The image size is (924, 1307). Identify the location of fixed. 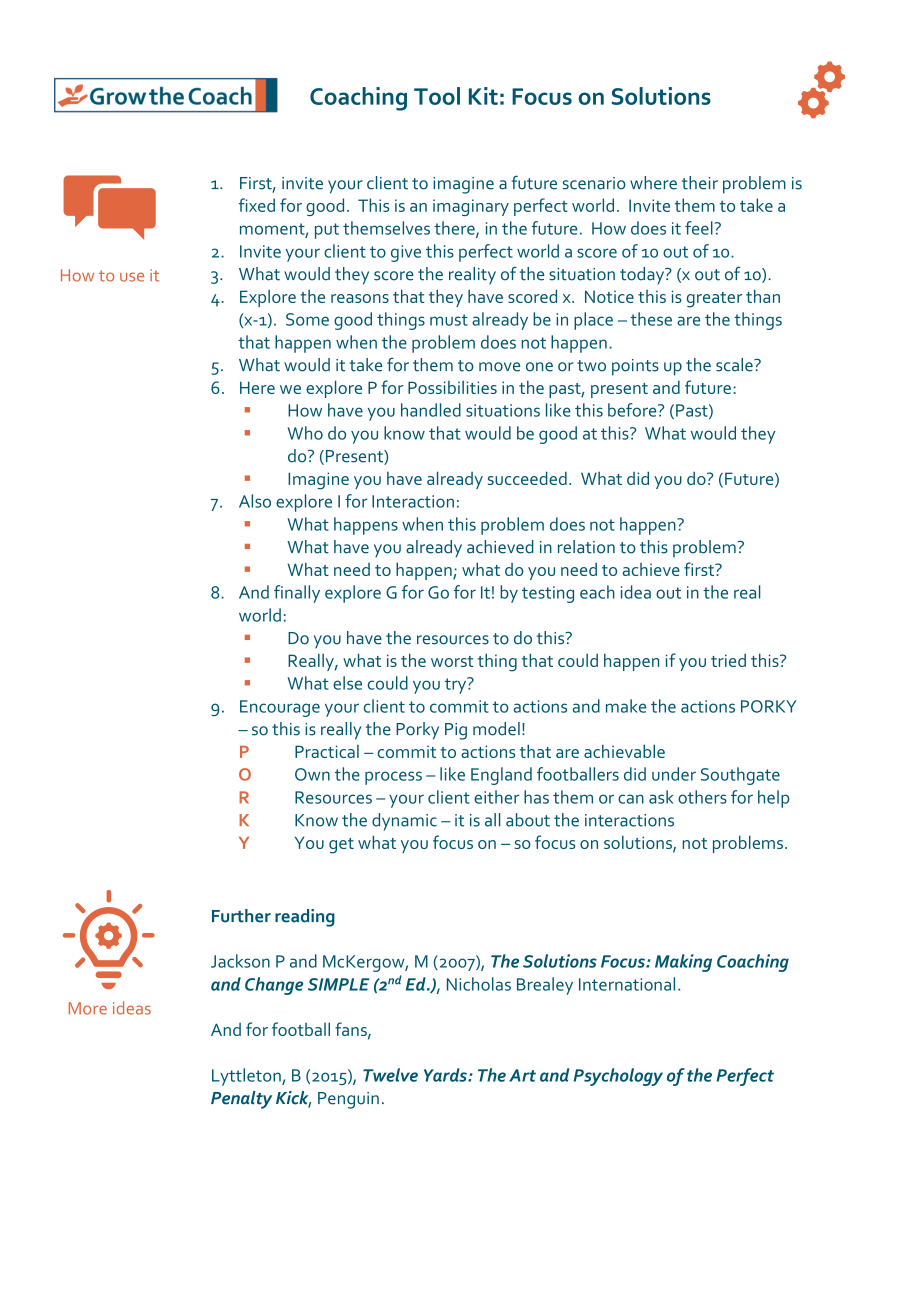
(257, 205).
